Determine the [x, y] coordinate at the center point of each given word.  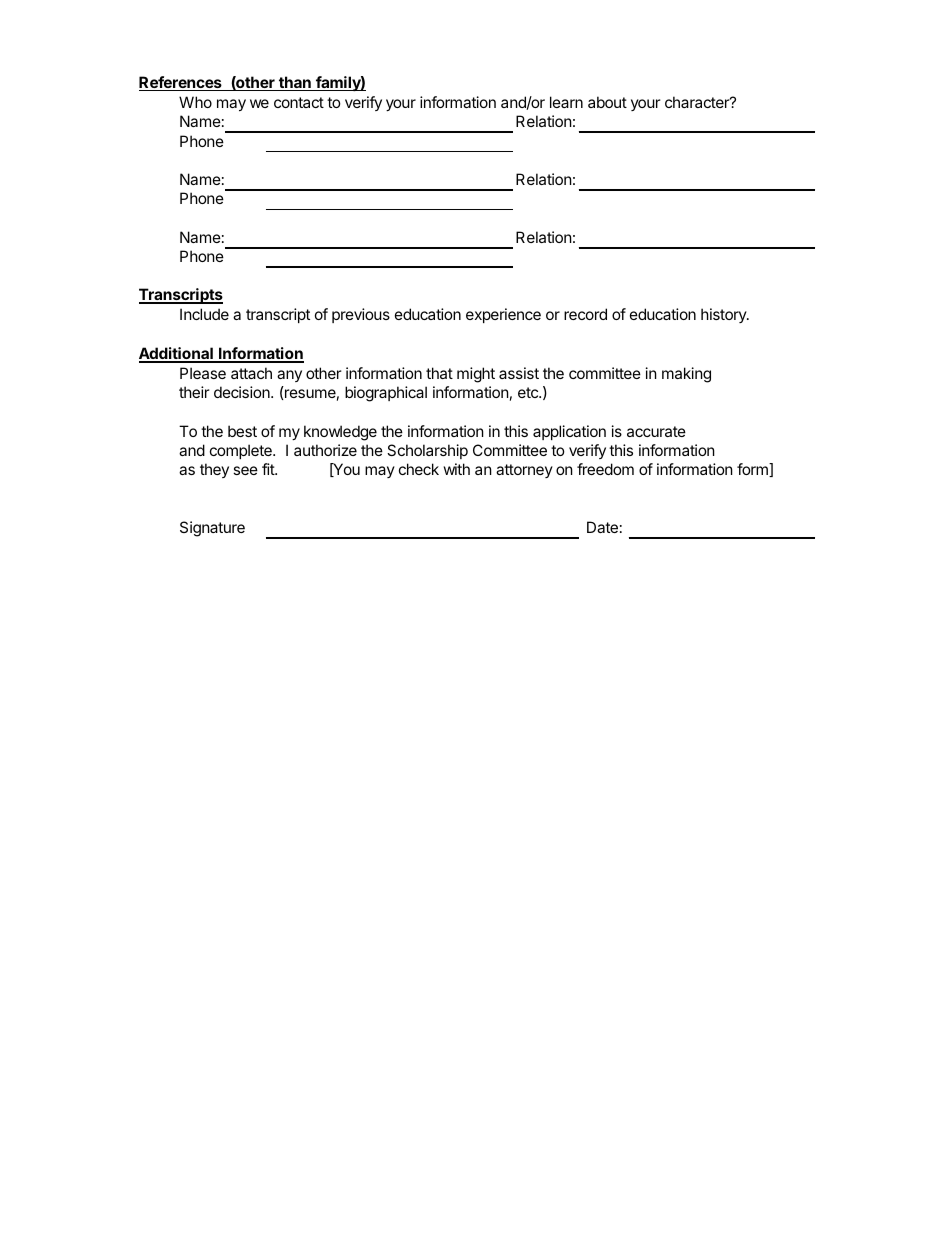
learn [566, 102]
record [585, 314]
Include [204, 314]
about [607, 102]
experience [503, 315]
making [686, 375]
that [439, 373]
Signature [212, 529]
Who [195, 102]
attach [251, 373]
